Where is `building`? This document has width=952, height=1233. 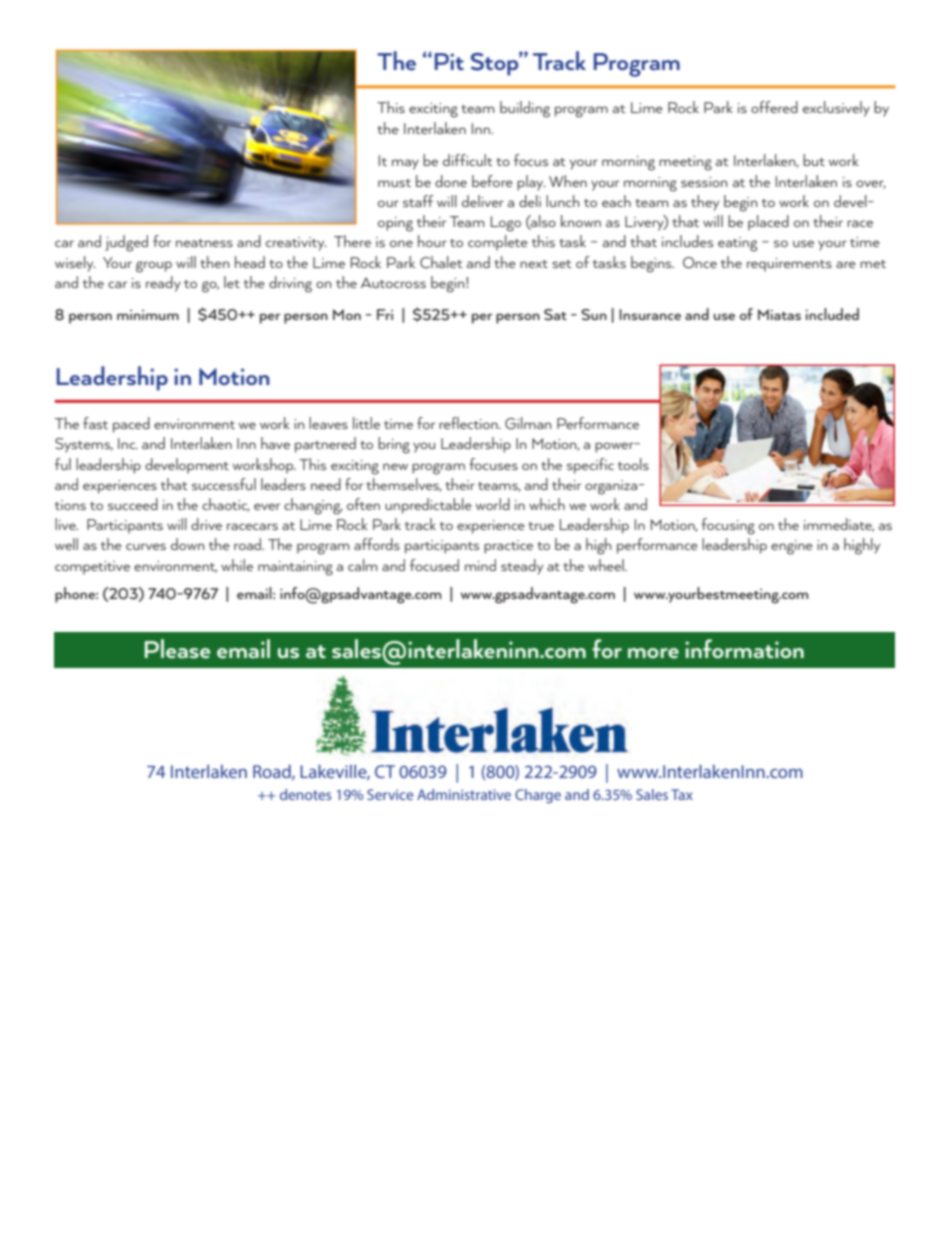 building is located at coordinates (525, 109).
